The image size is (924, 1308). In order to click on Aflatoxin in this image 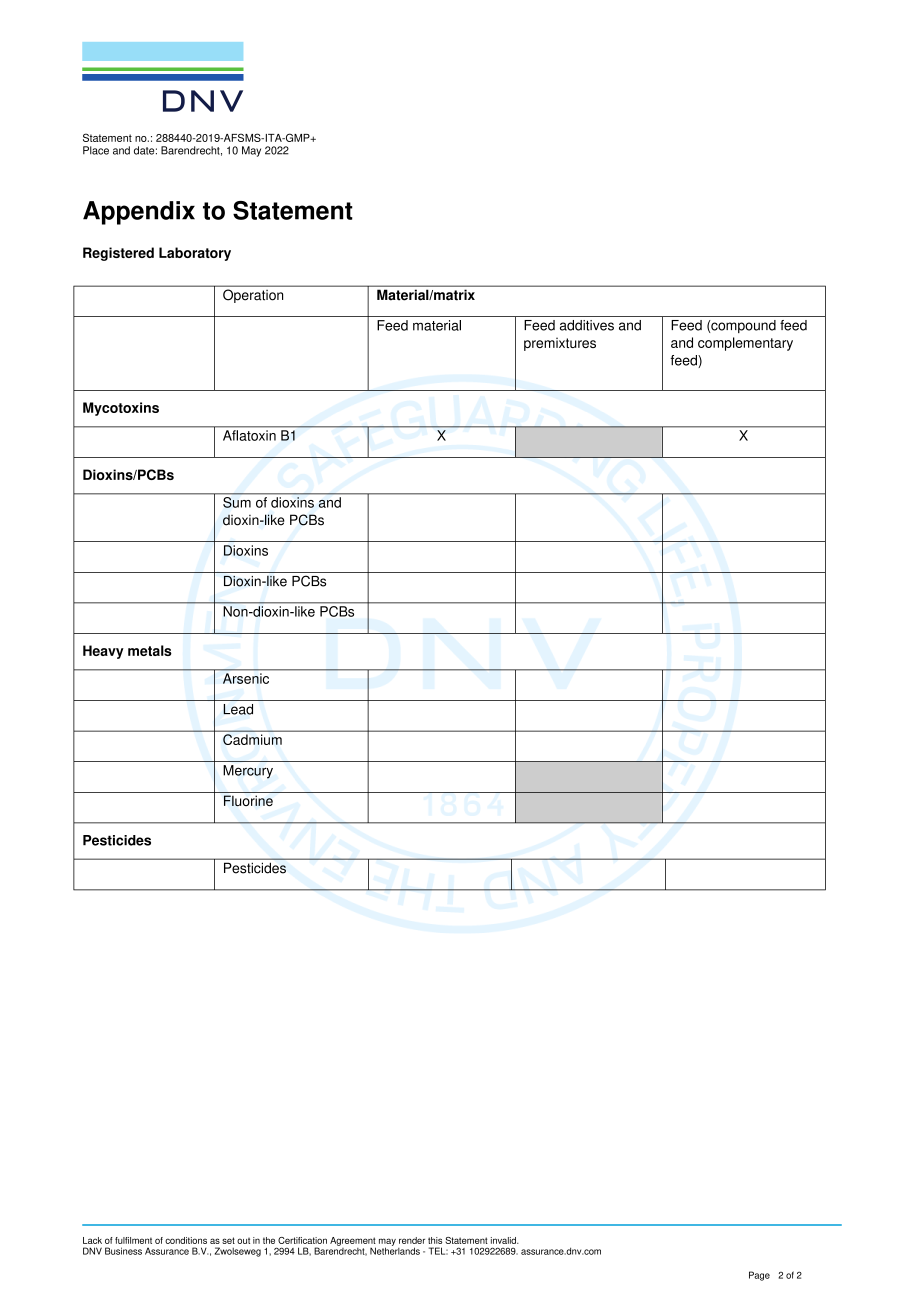, I will do `click(249, 435)`.
